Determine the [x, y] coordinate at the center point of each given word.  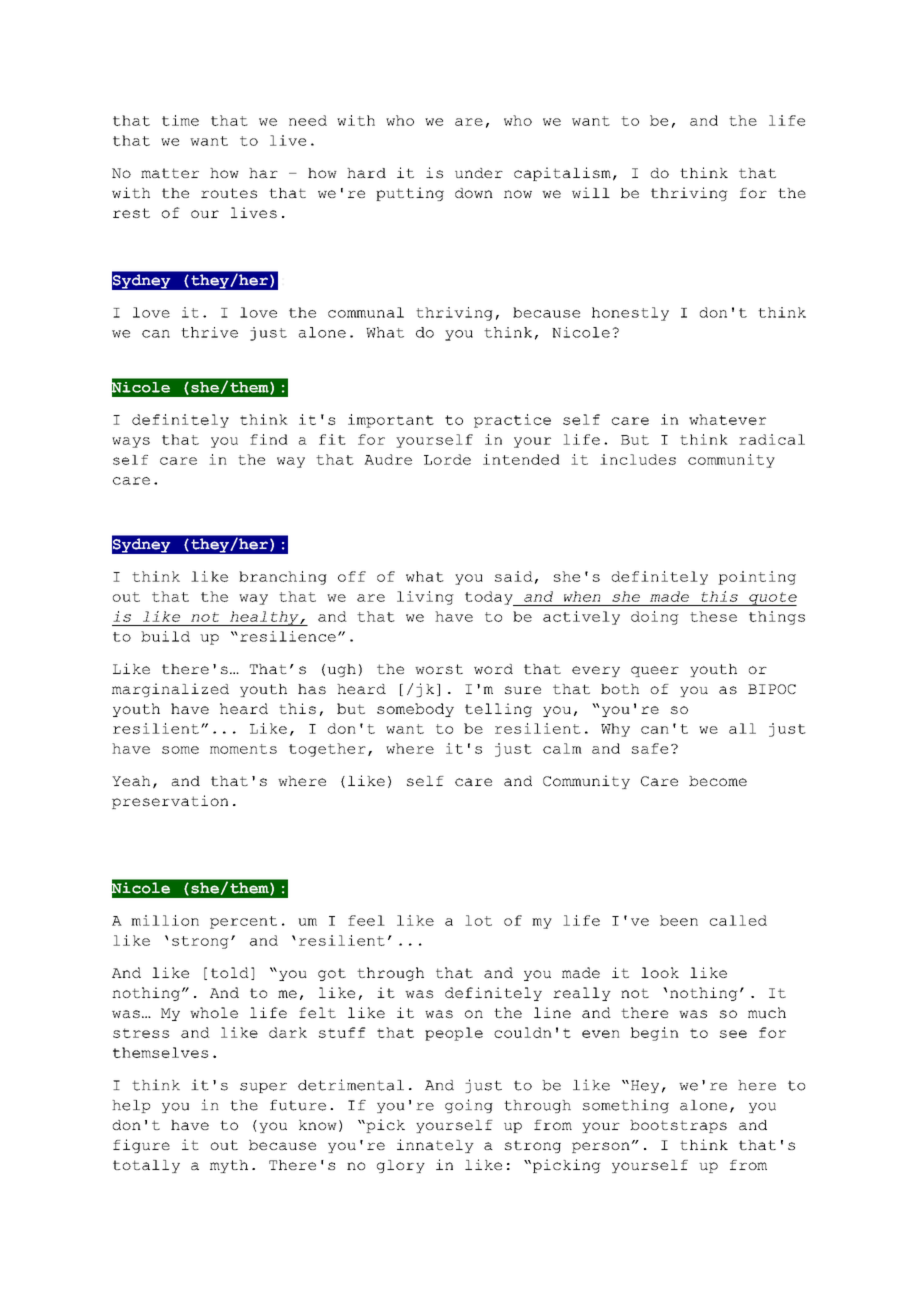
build [165, 636]
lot [478, 920]
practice [512, 421]
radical [772, 439]
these [713, 616]
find [269, 439]
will [591, 192]
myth [229, 1166]
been [679, 920]
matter [170, 173]
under [479, 173]
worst [439, 669]
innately [435, 1146]
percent [243, 922]
